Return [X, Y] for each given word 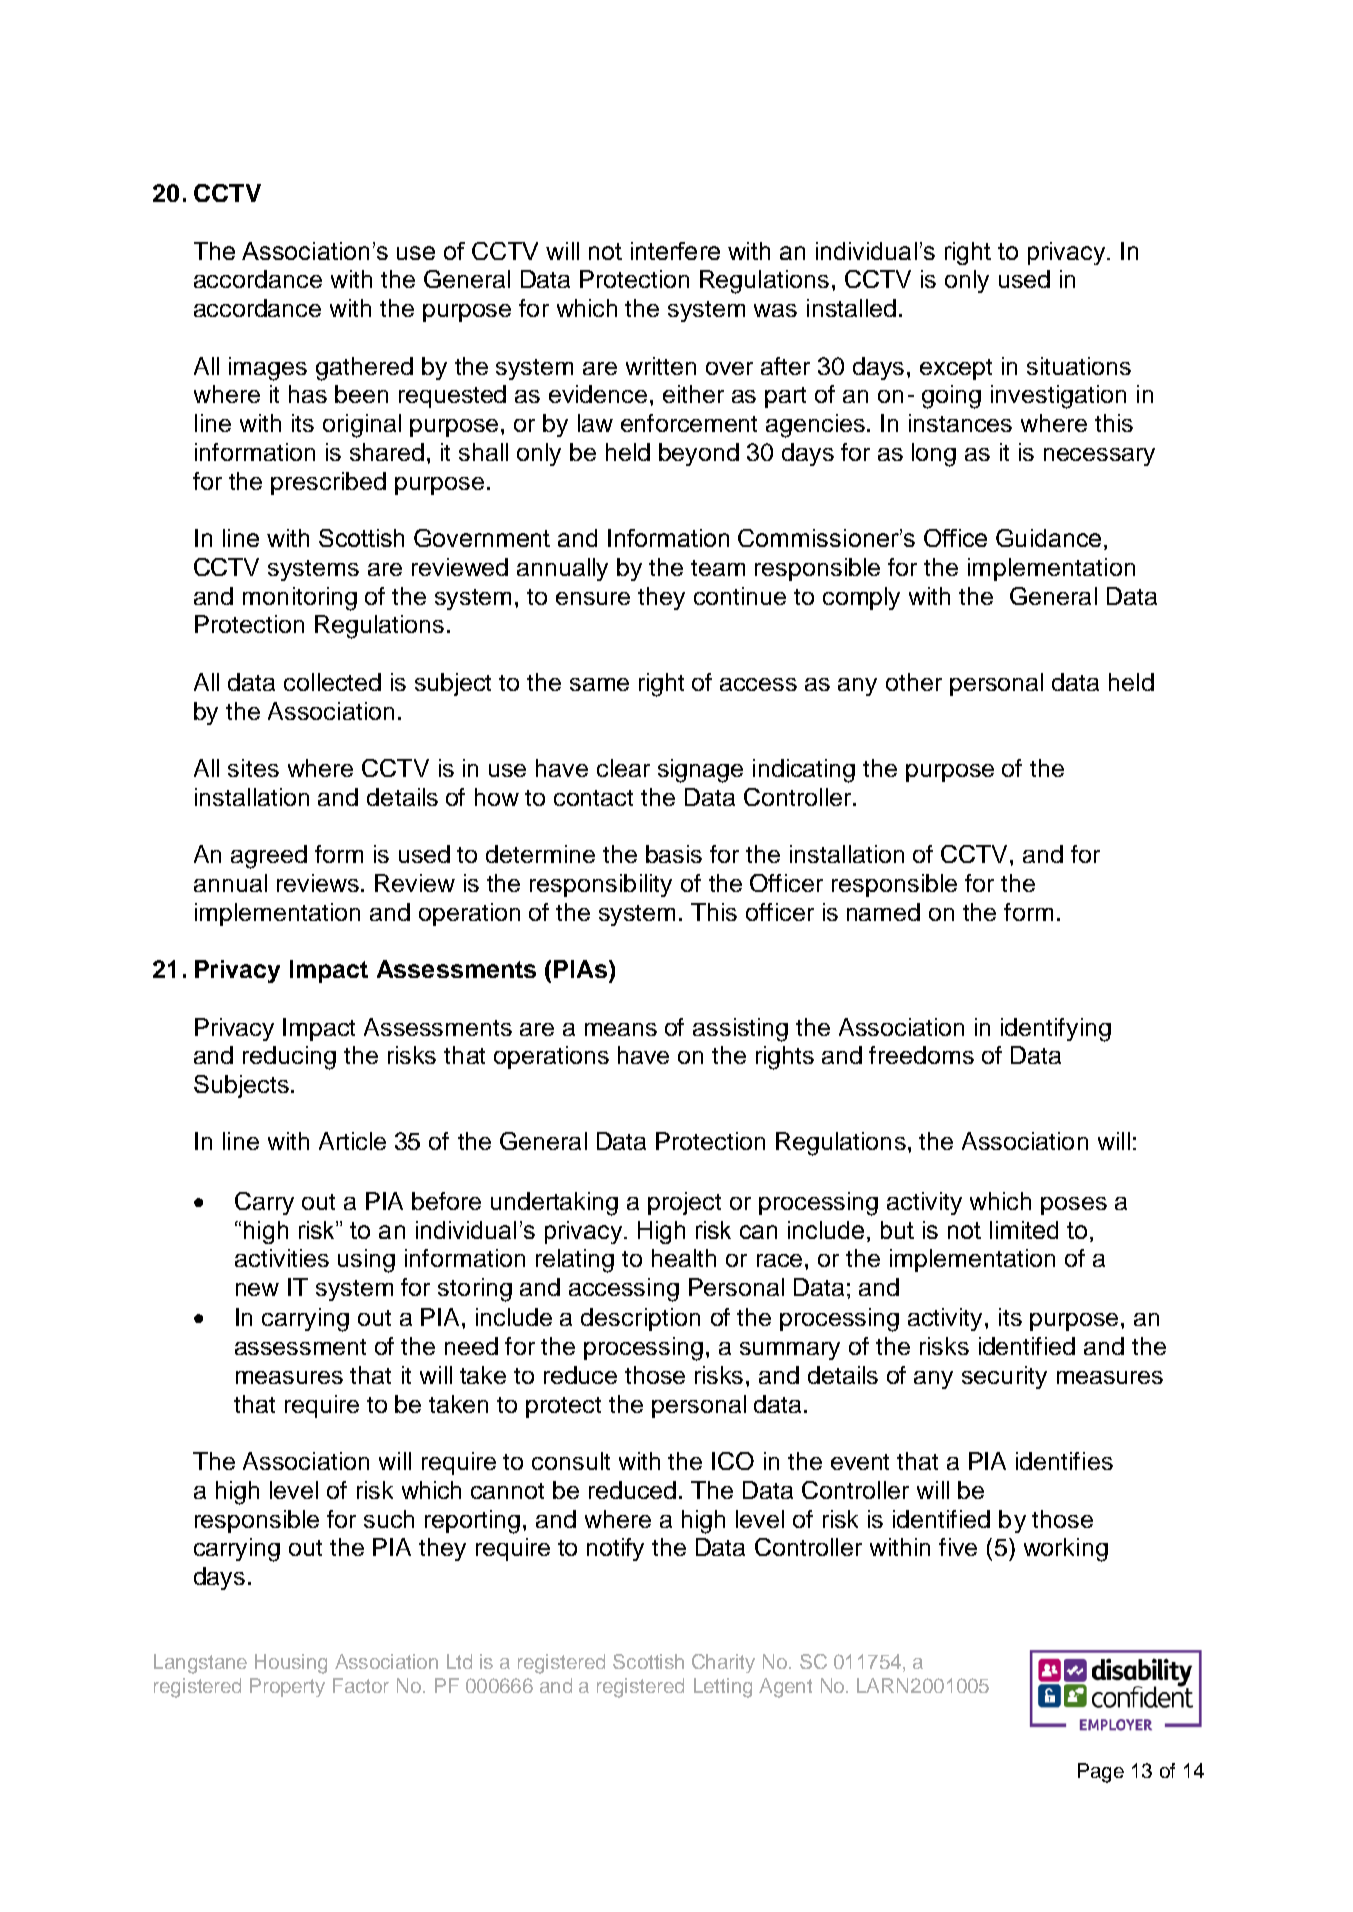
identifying [1056, 1030]
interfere [675, 251]
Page [1101, 1773]
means [621, 1029]
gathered [364, 369]
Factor [361, 1685]
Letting [723, 1688]
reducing [289, 1058]
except [956, 369]
